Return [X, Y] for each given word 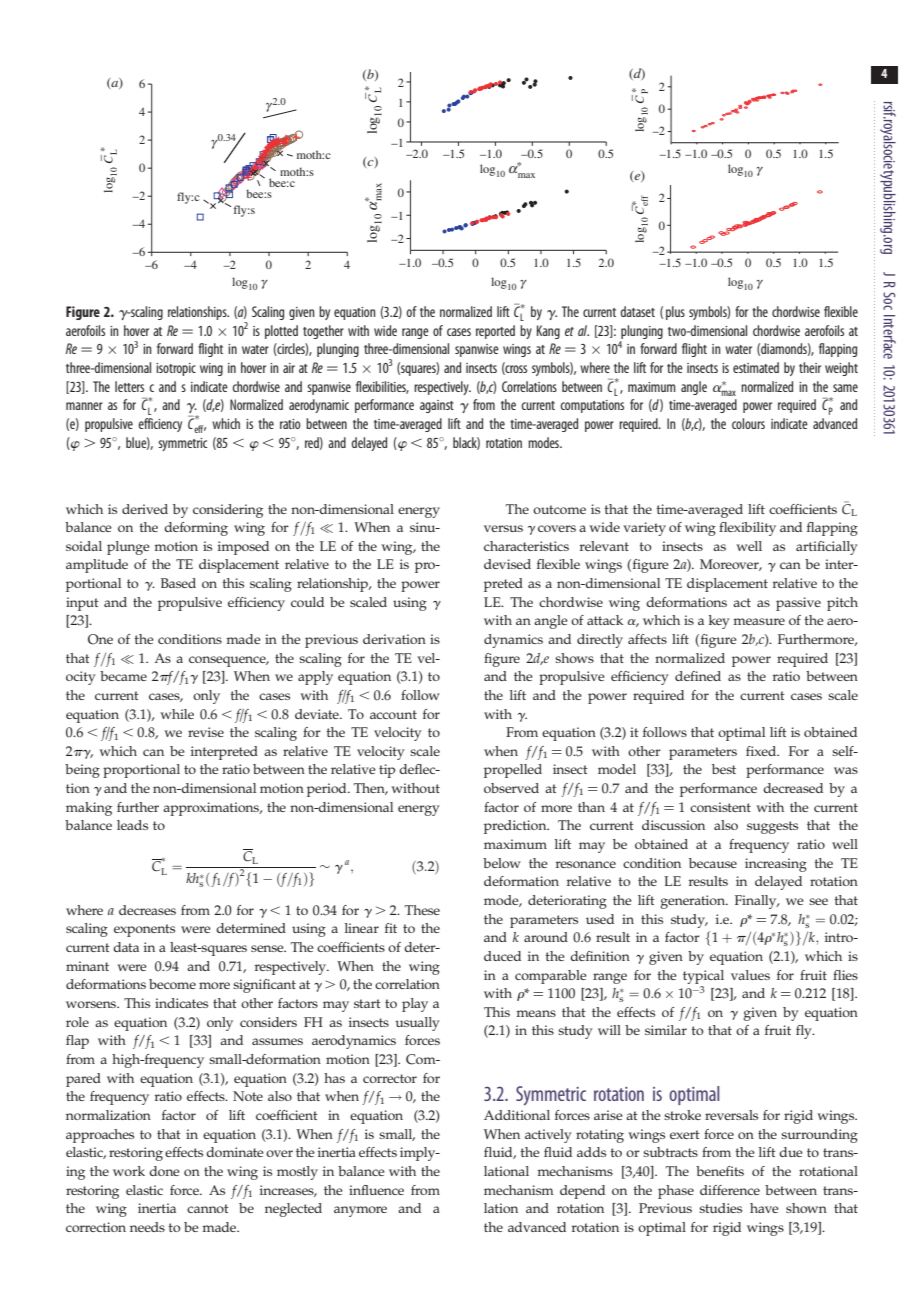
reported [495, 332]
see [818, 901]
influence [376, 1190]
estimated [756, 367]
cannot [208, 1208]
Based [178, 583]
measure [759, 621]
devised [507, 564]
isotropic [176, 369]
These [422, 910]
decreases [147, 910]
